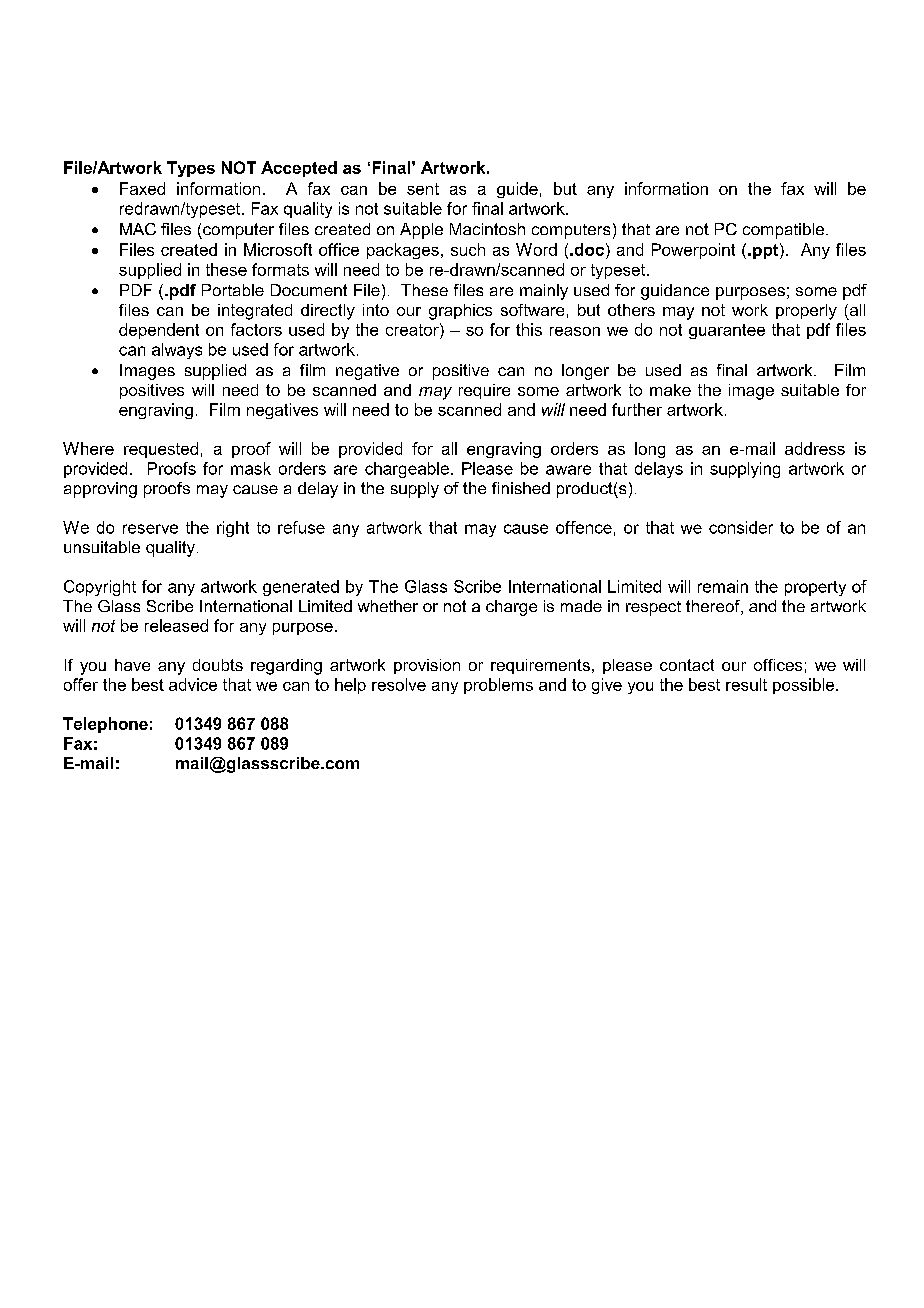 The height and width of the page is (1308, 924). Describe the element at coordinates (785, 231) in the page. I see `compatible` at that location.
